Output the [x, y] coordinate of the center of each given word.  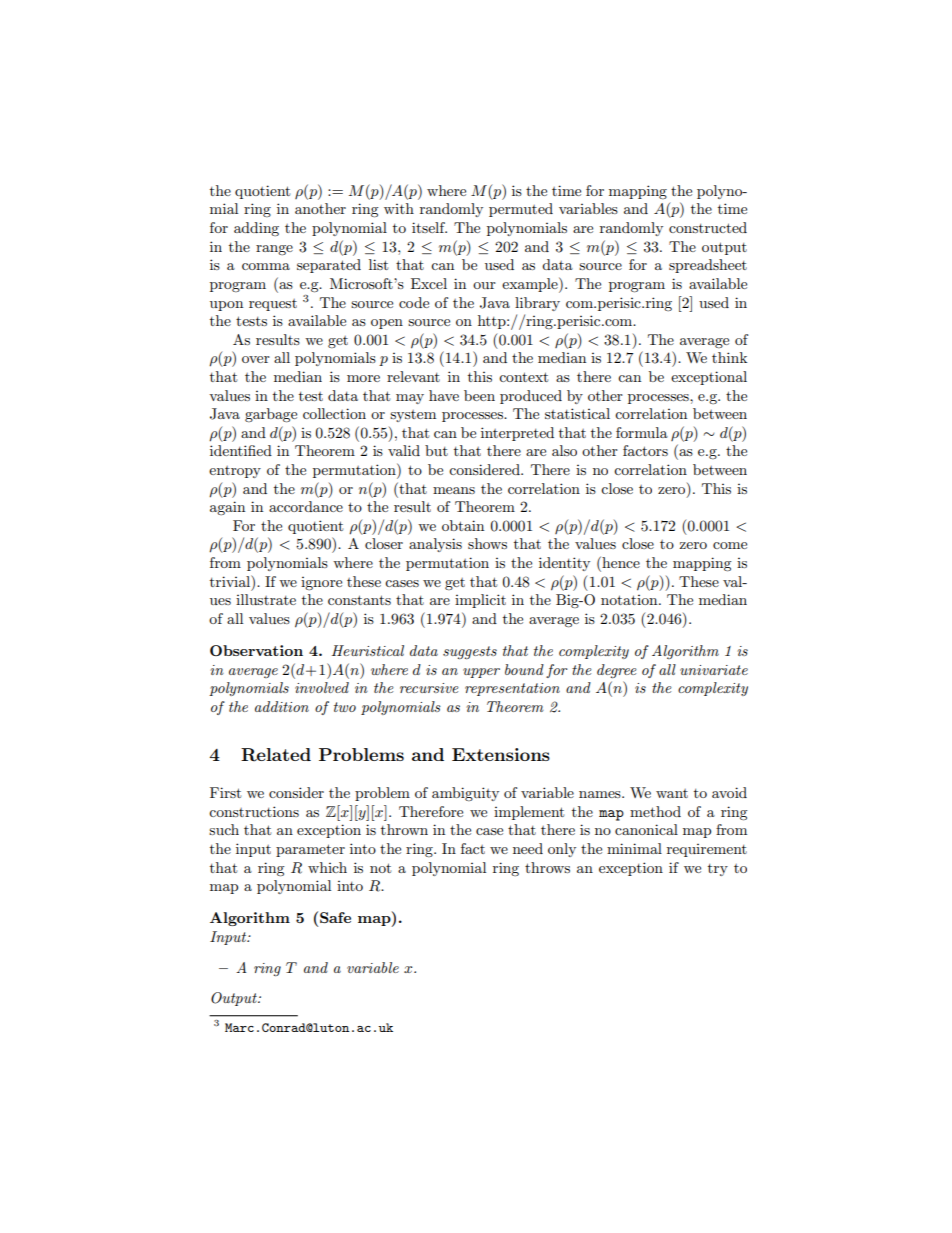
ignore [321, 583]
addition [282, 706]
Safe [335, 917]
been [479, 395]
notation [630, 600]
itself [429, 227]
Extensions [501, 754]
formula [642, 432]
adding [256, 229]
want [672, 793]
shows [487, 543]
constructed [708, 227]
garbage [271, 415]
